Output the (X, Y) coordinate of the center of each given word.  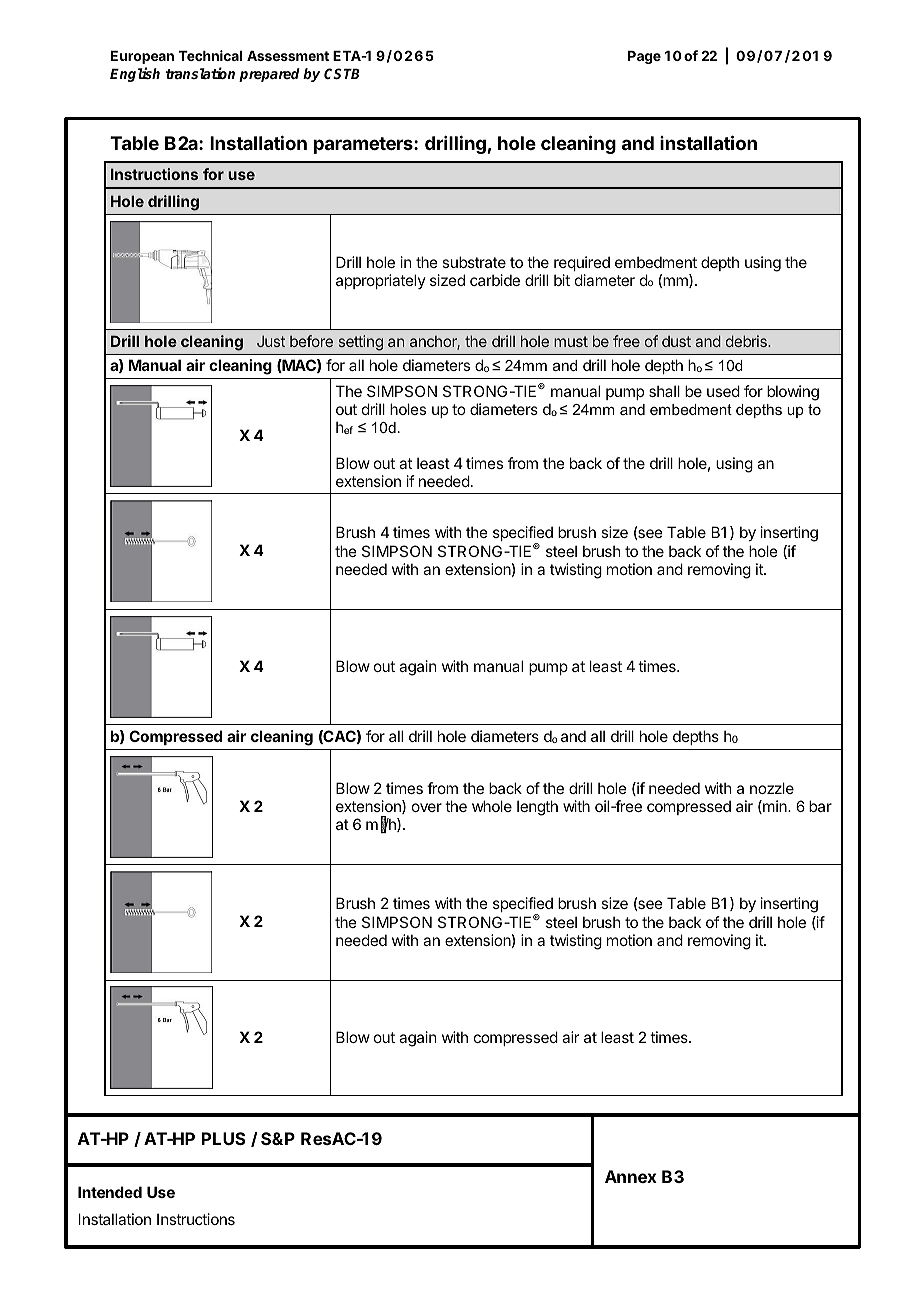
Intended (110, 1192)
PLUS (224, 1138)
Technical (210, 55)
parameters (364, 145)
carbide (495, 280)
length (537, 808)
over (427, 807)
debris (747, 341)
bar (820, 806)
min (775, 807)
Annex (631, 1176)
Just (271, 341)
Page (644, 57)
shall (664, 391)
